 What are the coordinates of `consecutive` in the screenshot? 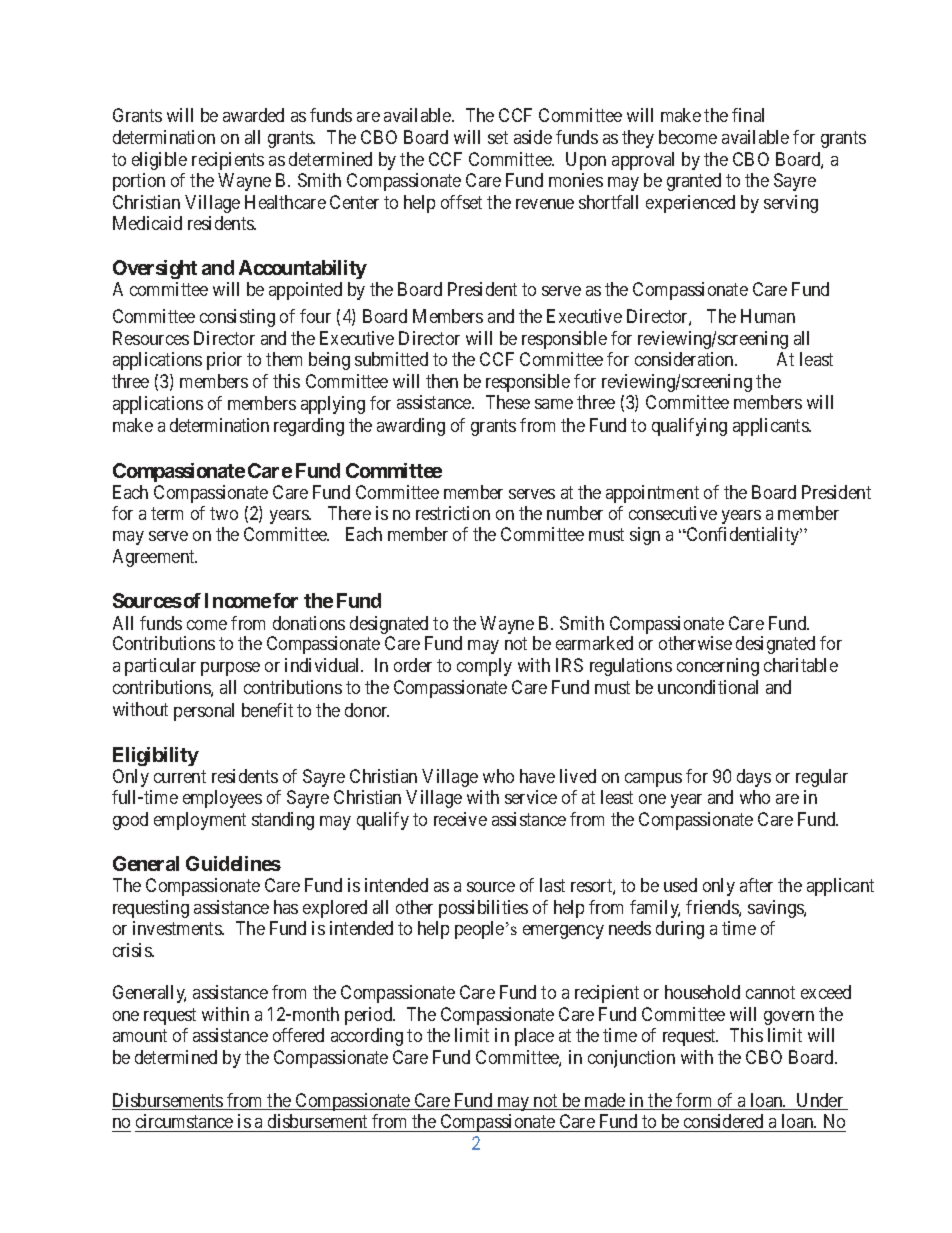 It's located at (673, 513).
